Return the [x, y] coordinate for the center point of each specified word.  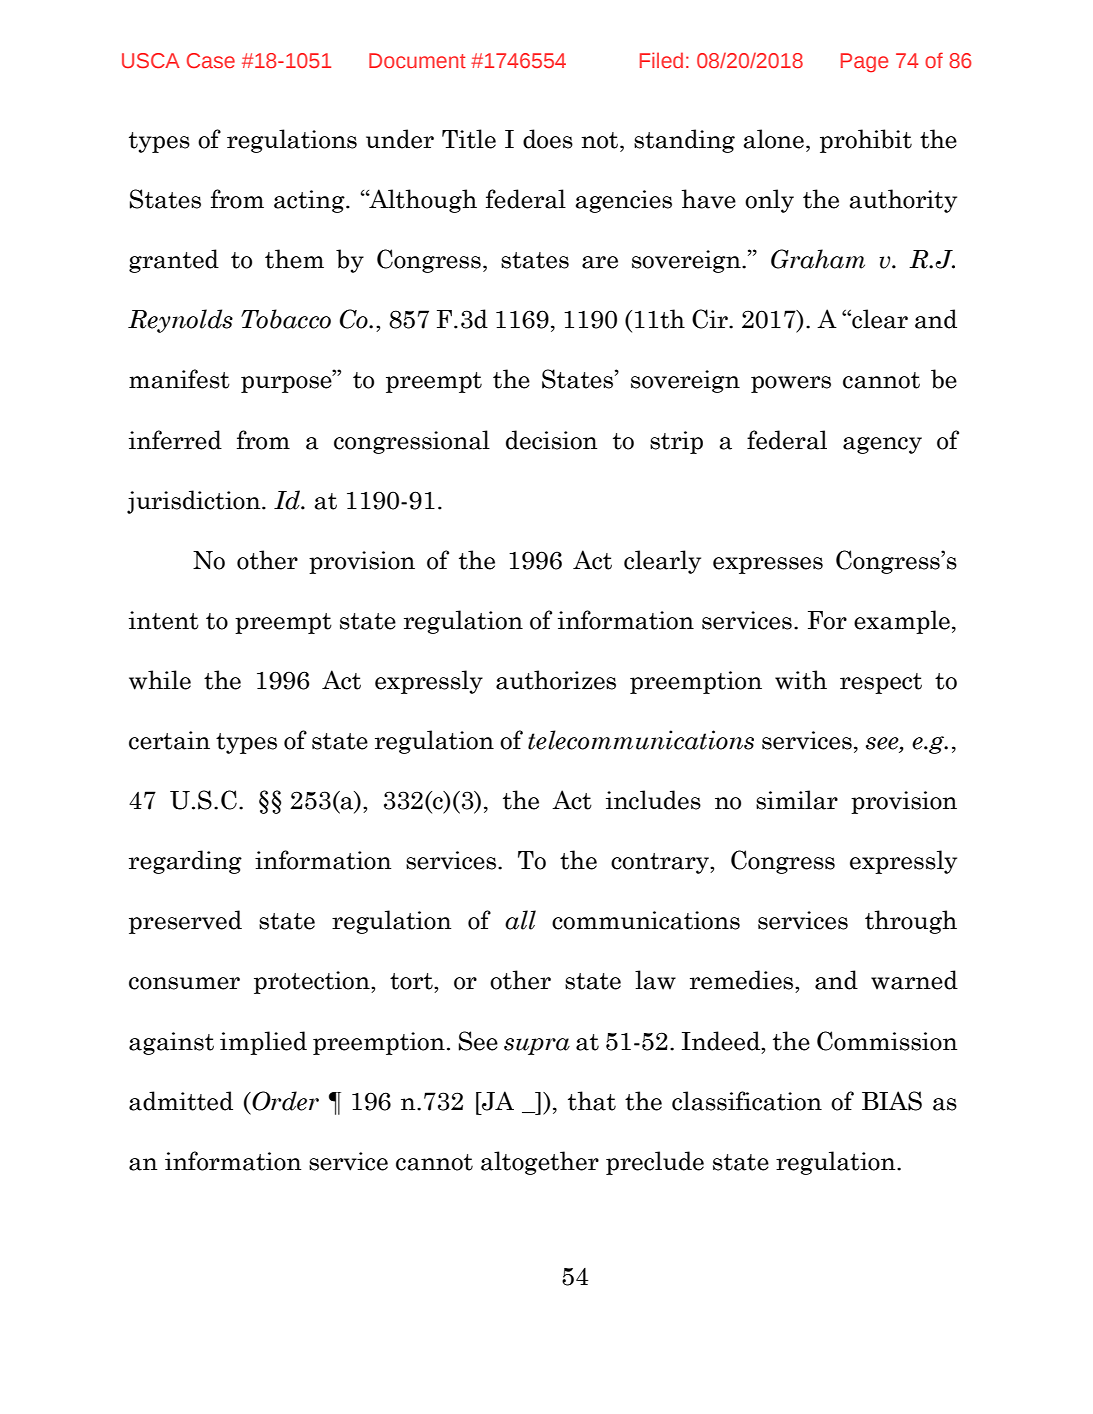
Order [284, 1101]
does [548, 139]
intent [164, 620]
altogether [540, 1163]
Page [864, 63]
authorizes [556, 680]
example [902, 622]
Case [211, 60]
